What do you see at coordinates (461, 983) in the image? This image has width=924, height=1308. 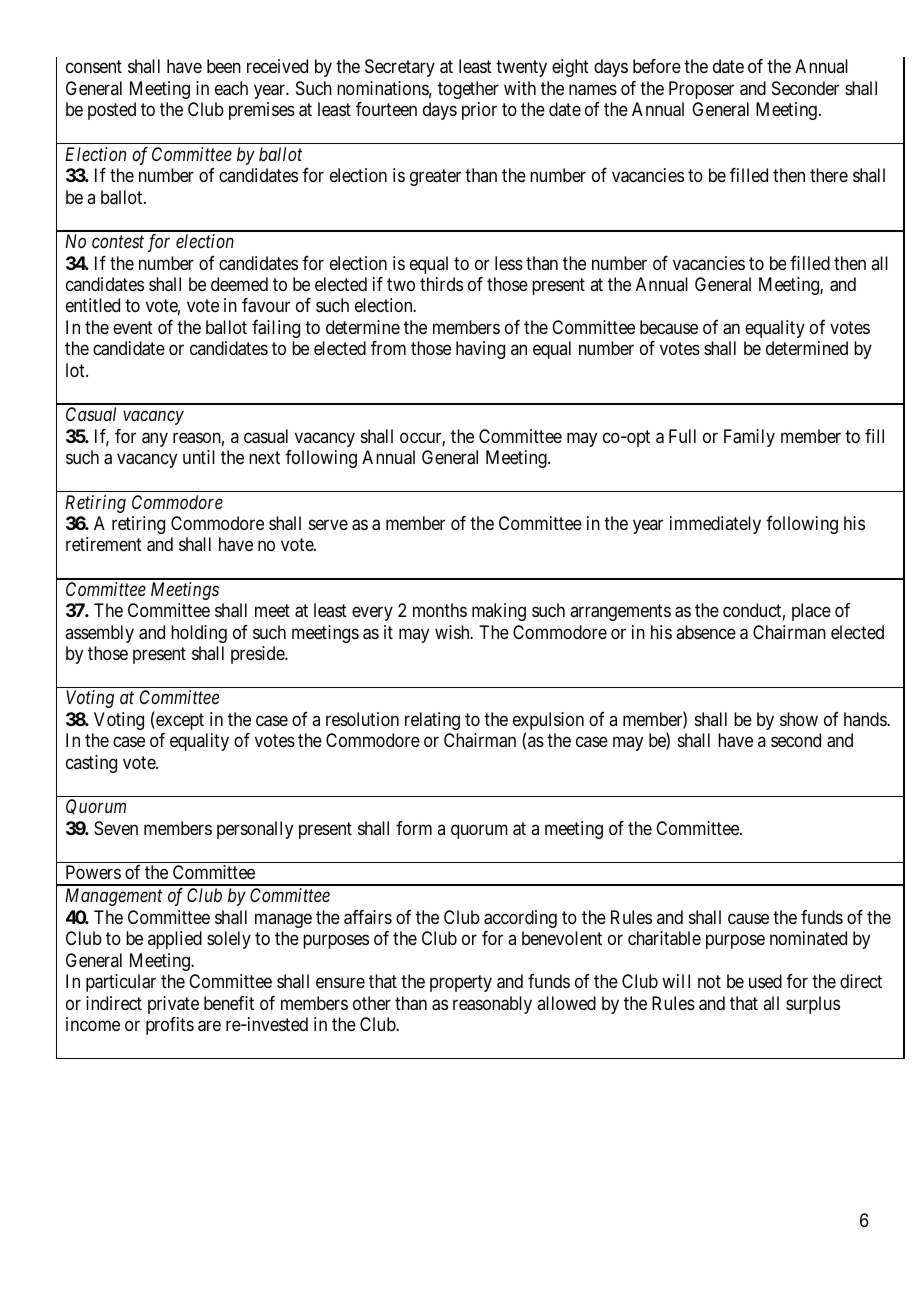 I see `property` at bounding box center [461, 983].
